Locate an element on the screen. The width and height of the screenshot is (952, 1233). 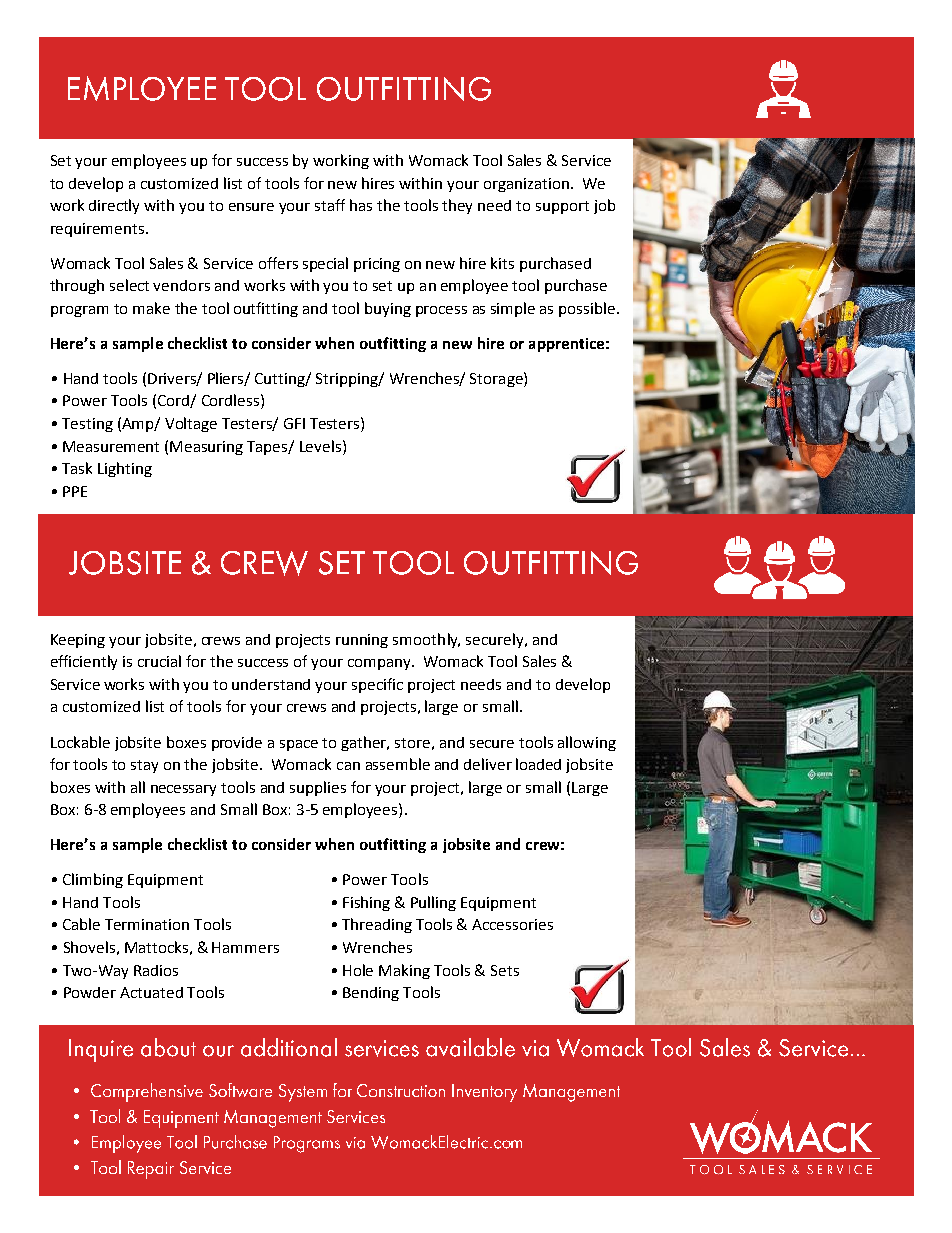
company is located at coordinates (381, 664).
